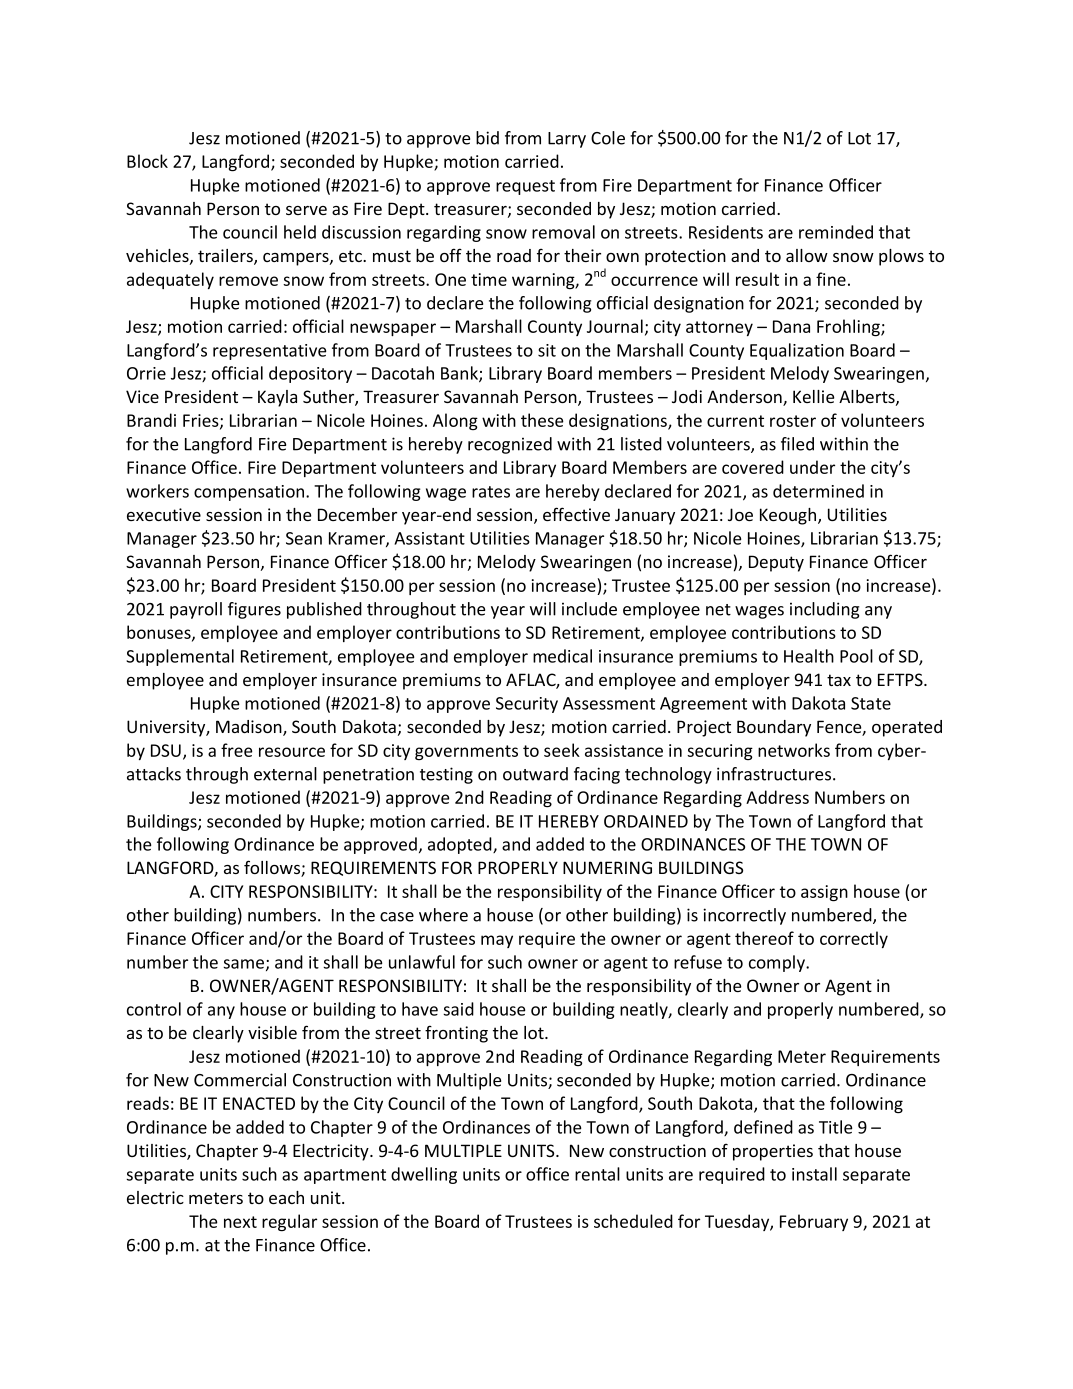 This screenshot has height=1389, width=1073. Describe the element at coordinates (527, 705) in the screenshot. I see `Security` at that location.
